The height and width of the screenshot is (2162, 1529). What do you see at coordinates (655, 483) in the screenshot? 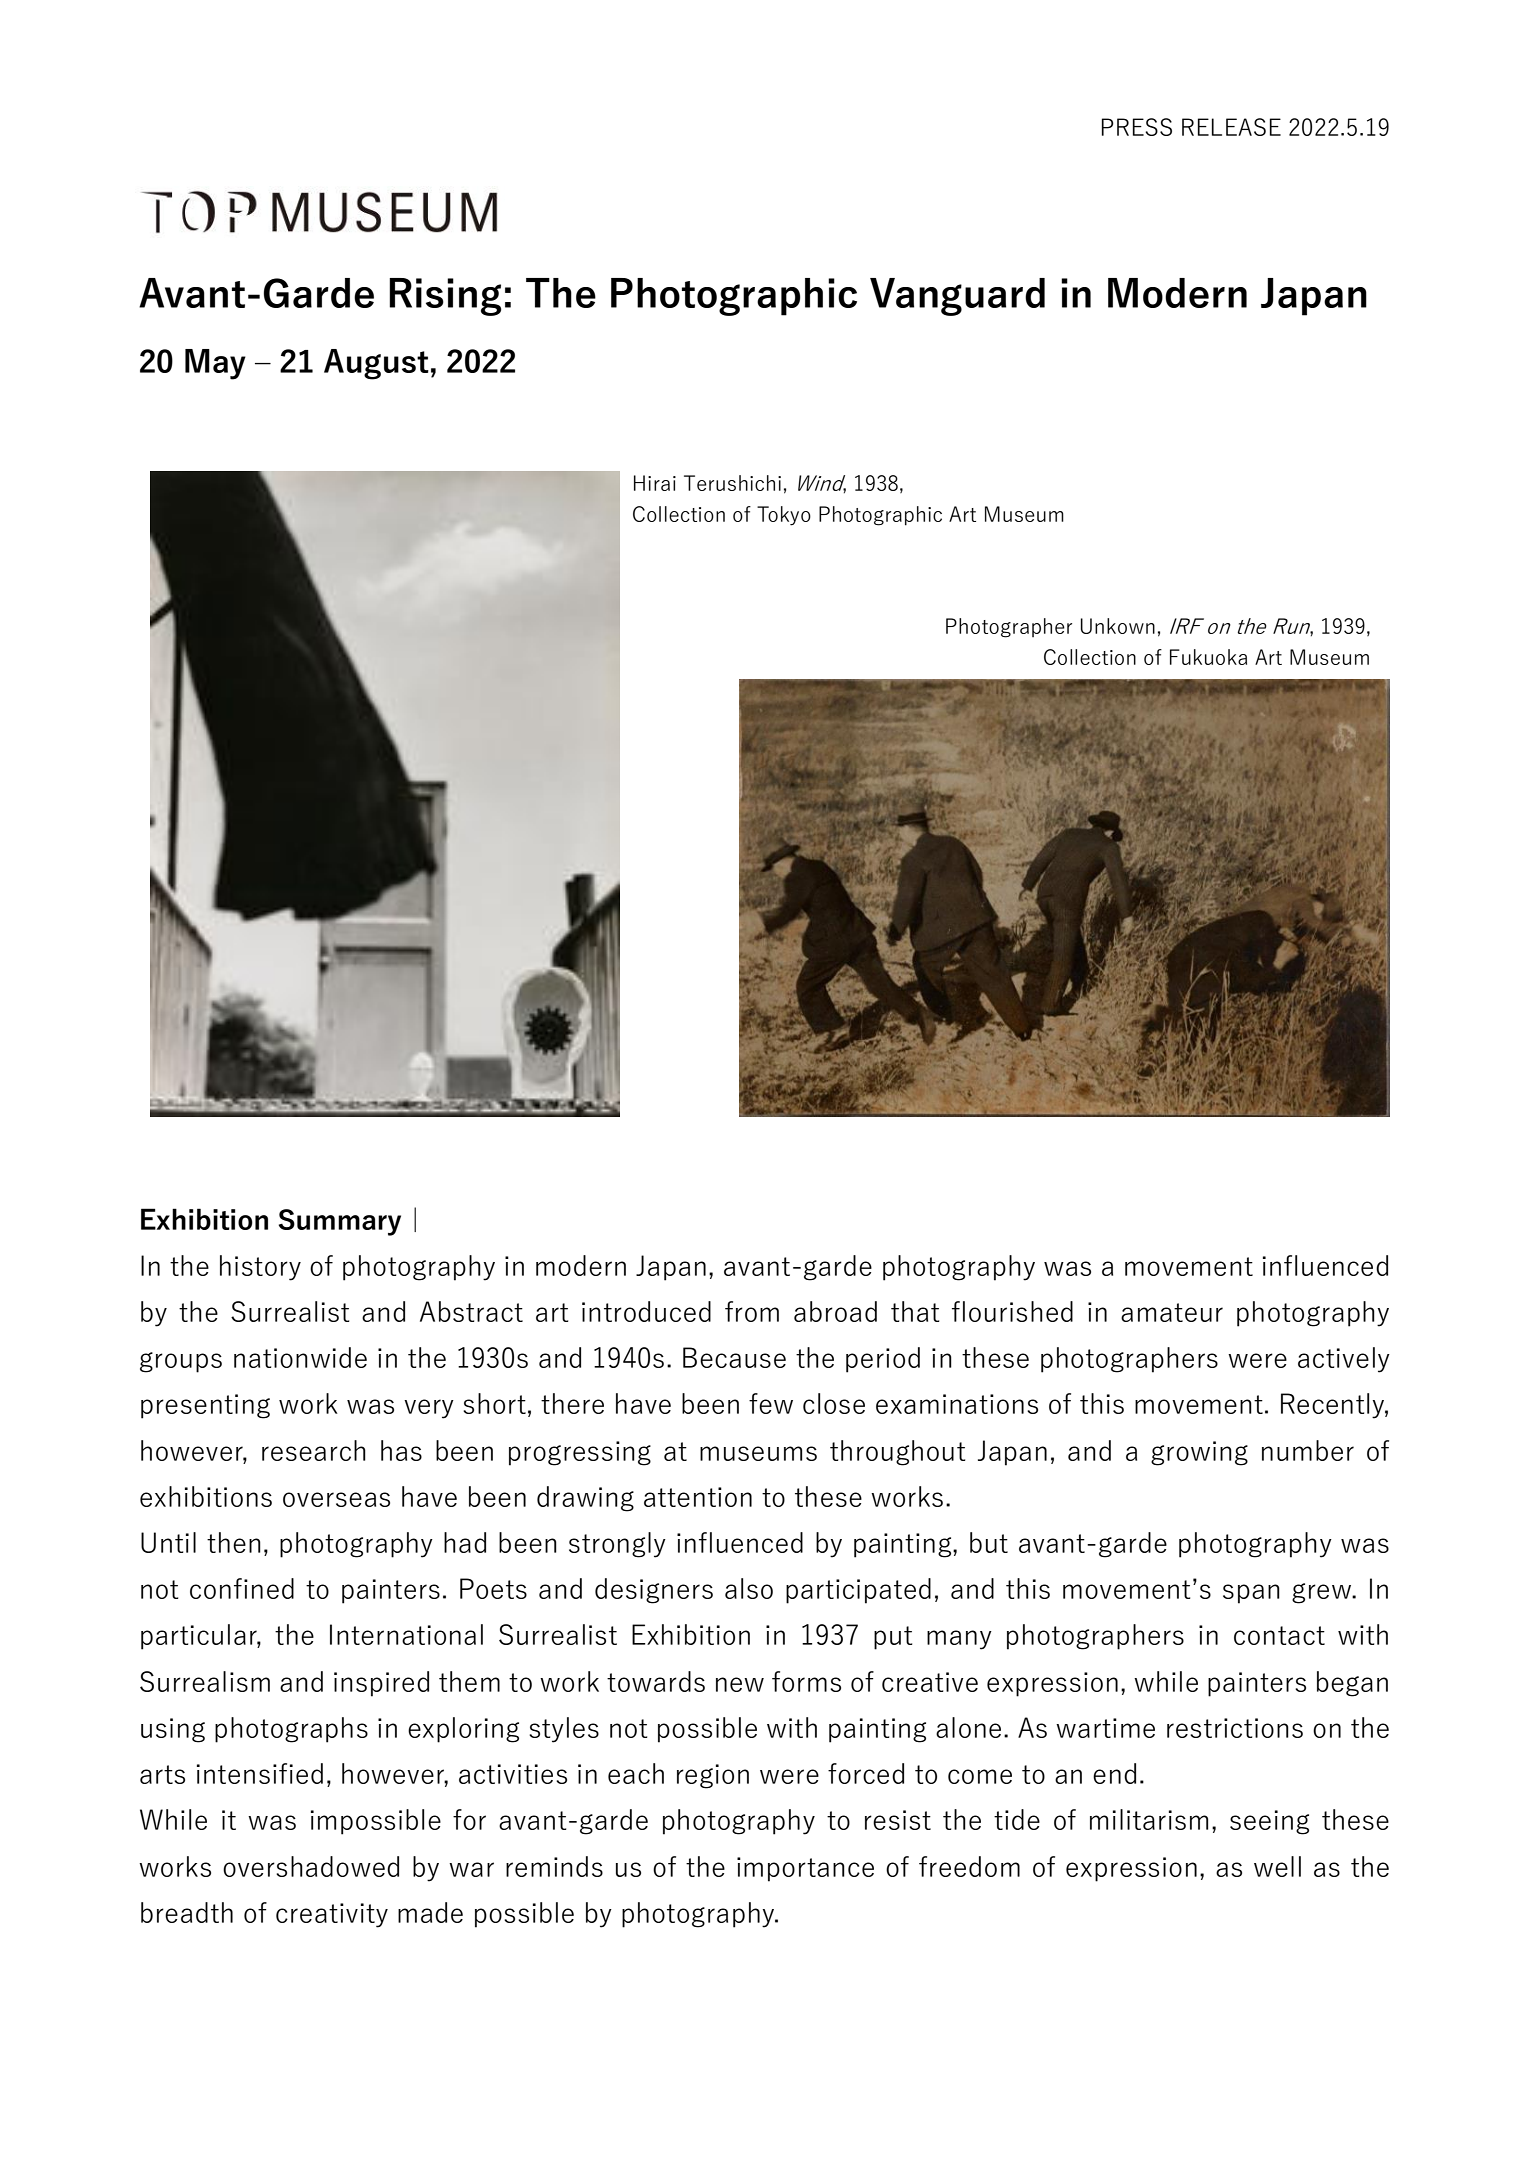
I see `Hirai` at bounding box center [655, 483].
